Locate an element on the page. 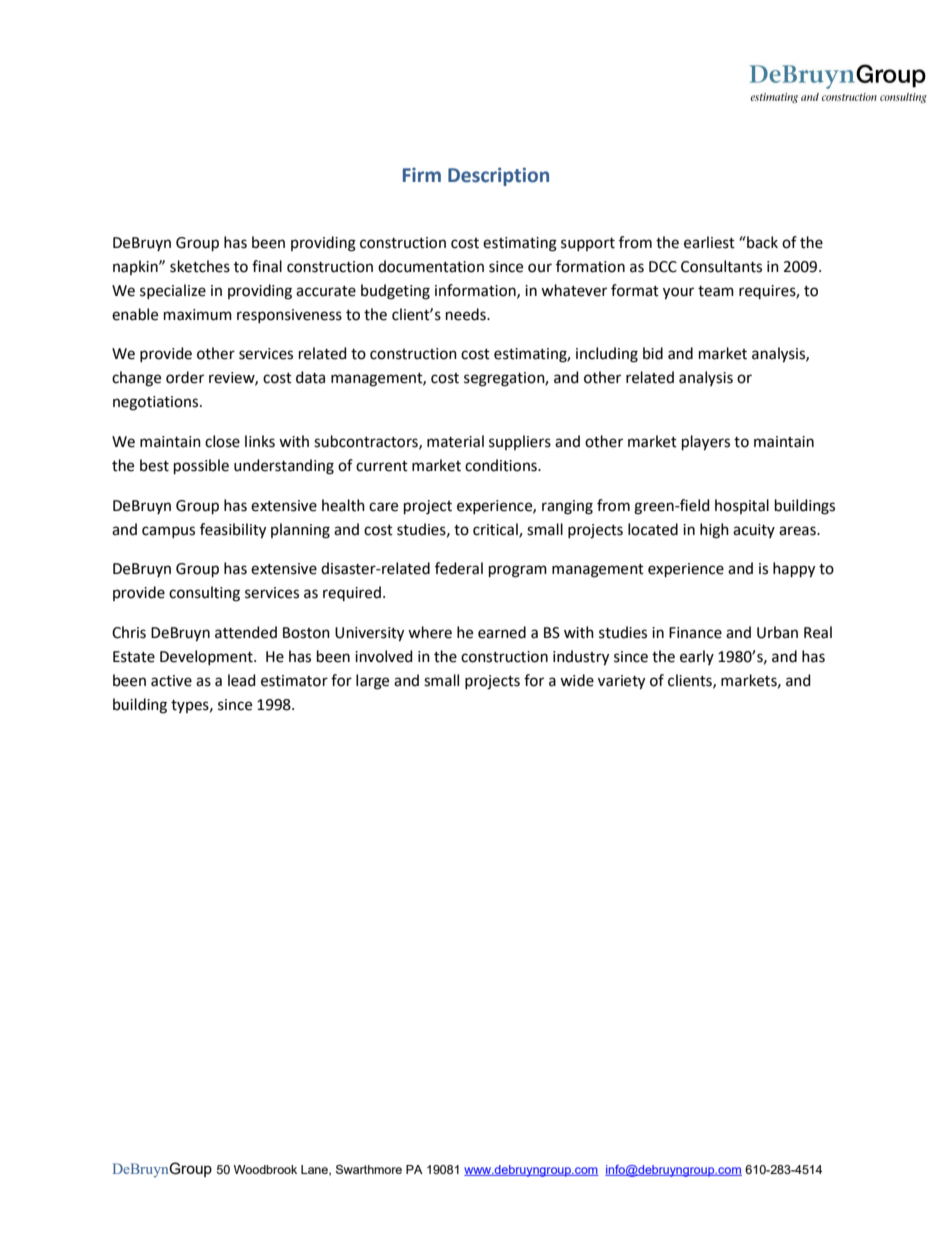  earliest is located at coordinates (709, 242).
